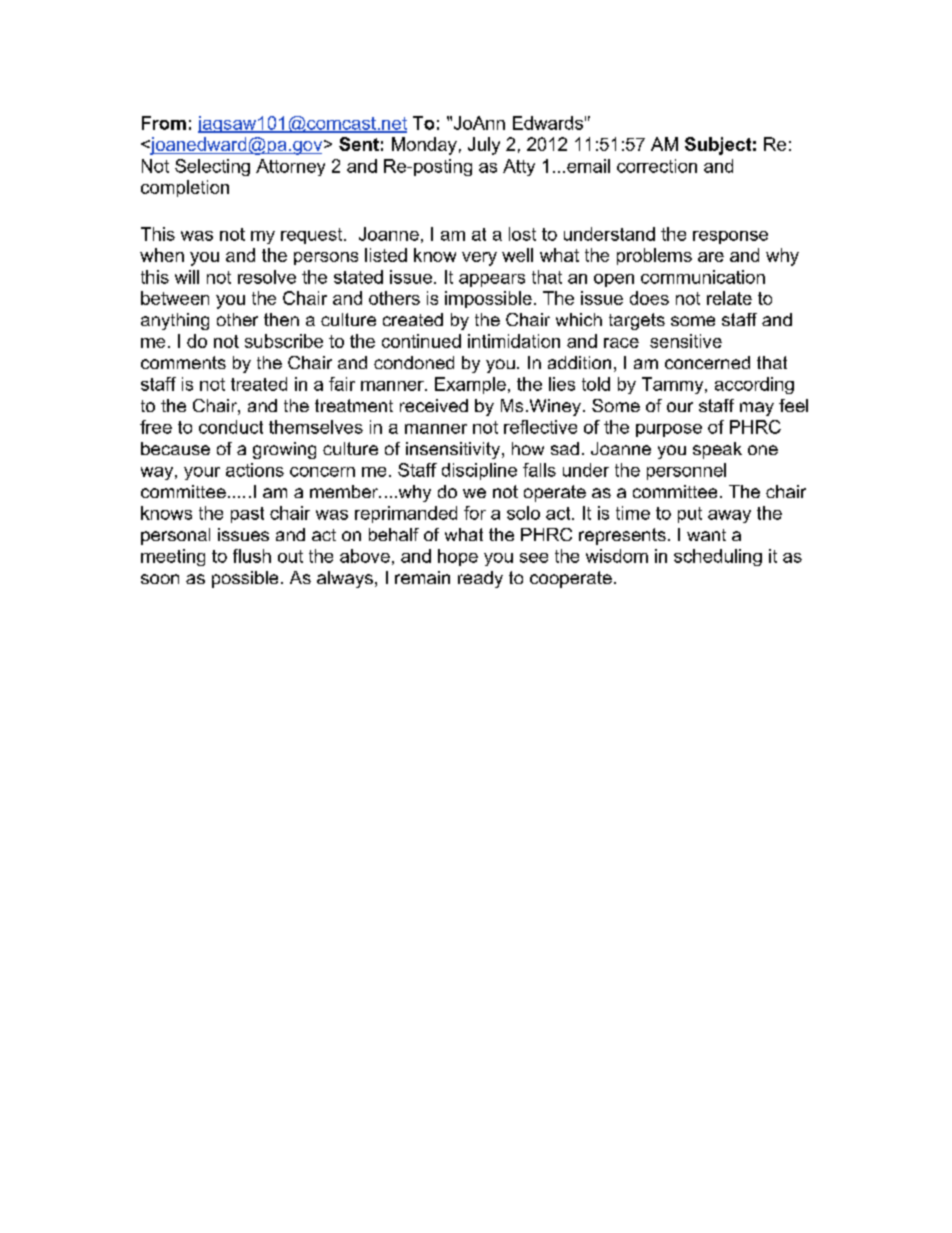 The image size is (952, 1233). I want to click on speak, so click(717, 450).
